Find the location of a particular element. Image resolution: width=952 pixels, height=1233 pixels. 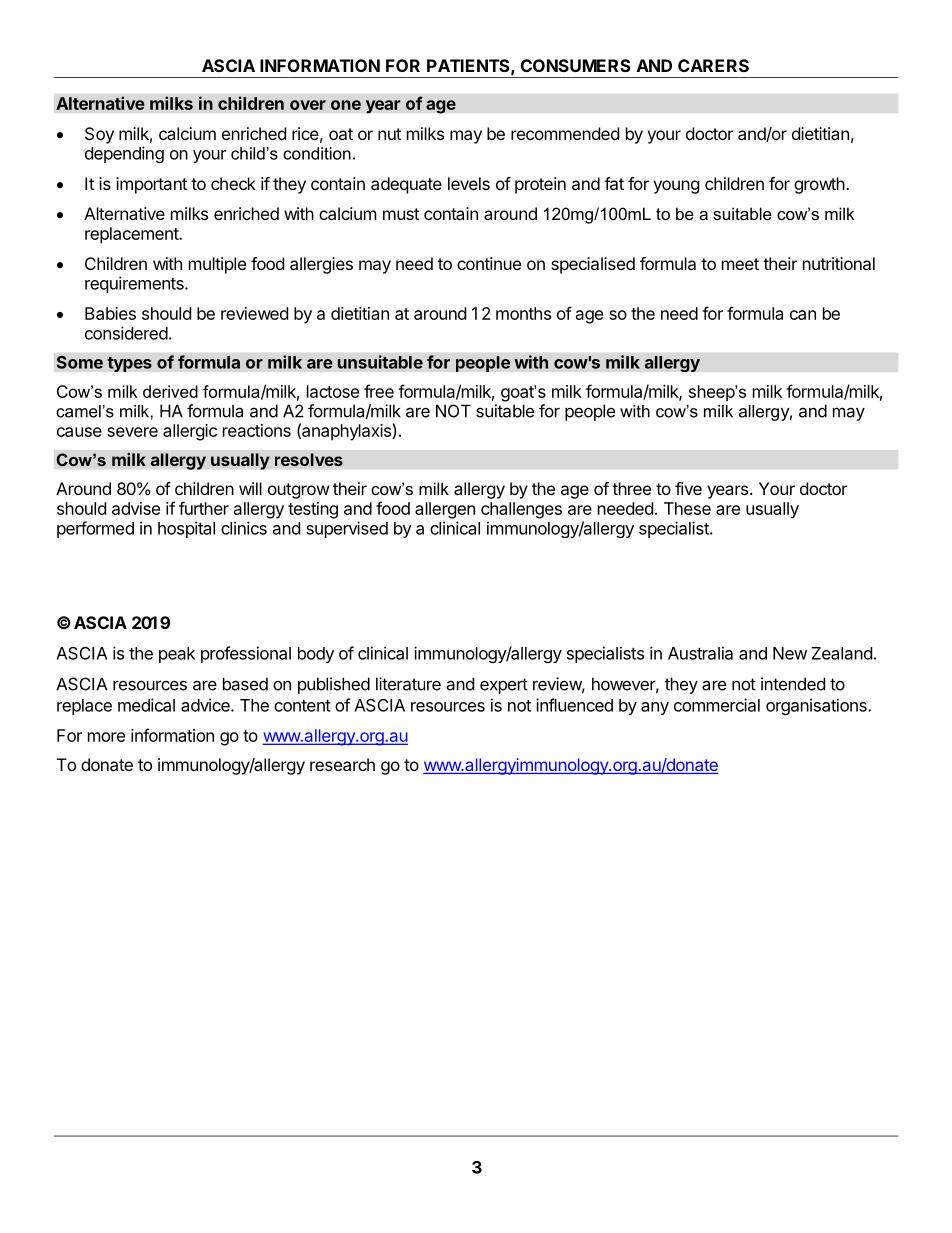

young is located at coordinates (676, 187).
